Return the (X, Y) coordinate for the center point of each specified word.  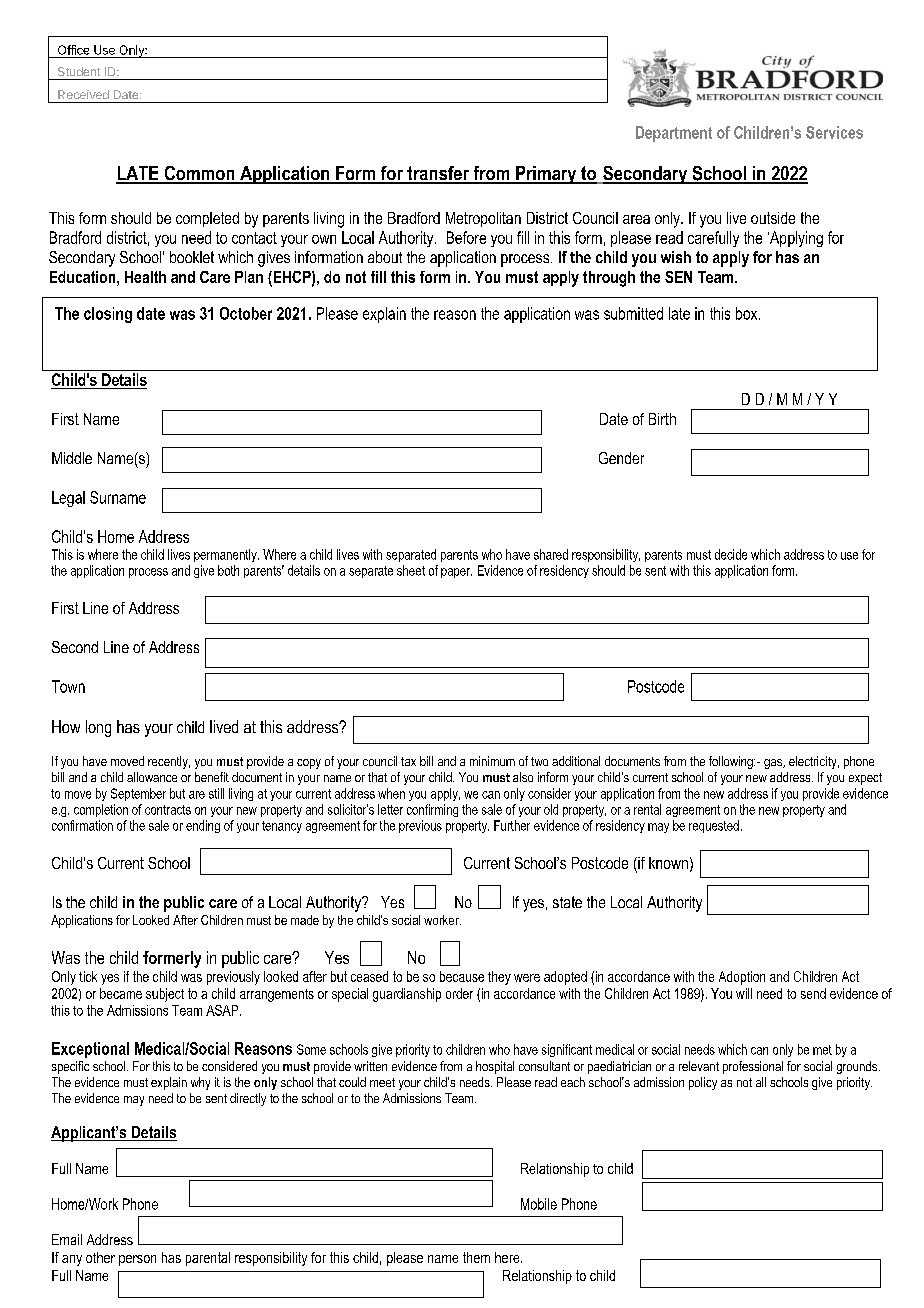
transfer (438, 174)
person (137, 1260)
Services (834, 132)
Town (68, 686)
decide (731, 554)
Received (83, 94)
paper (456, 573)
